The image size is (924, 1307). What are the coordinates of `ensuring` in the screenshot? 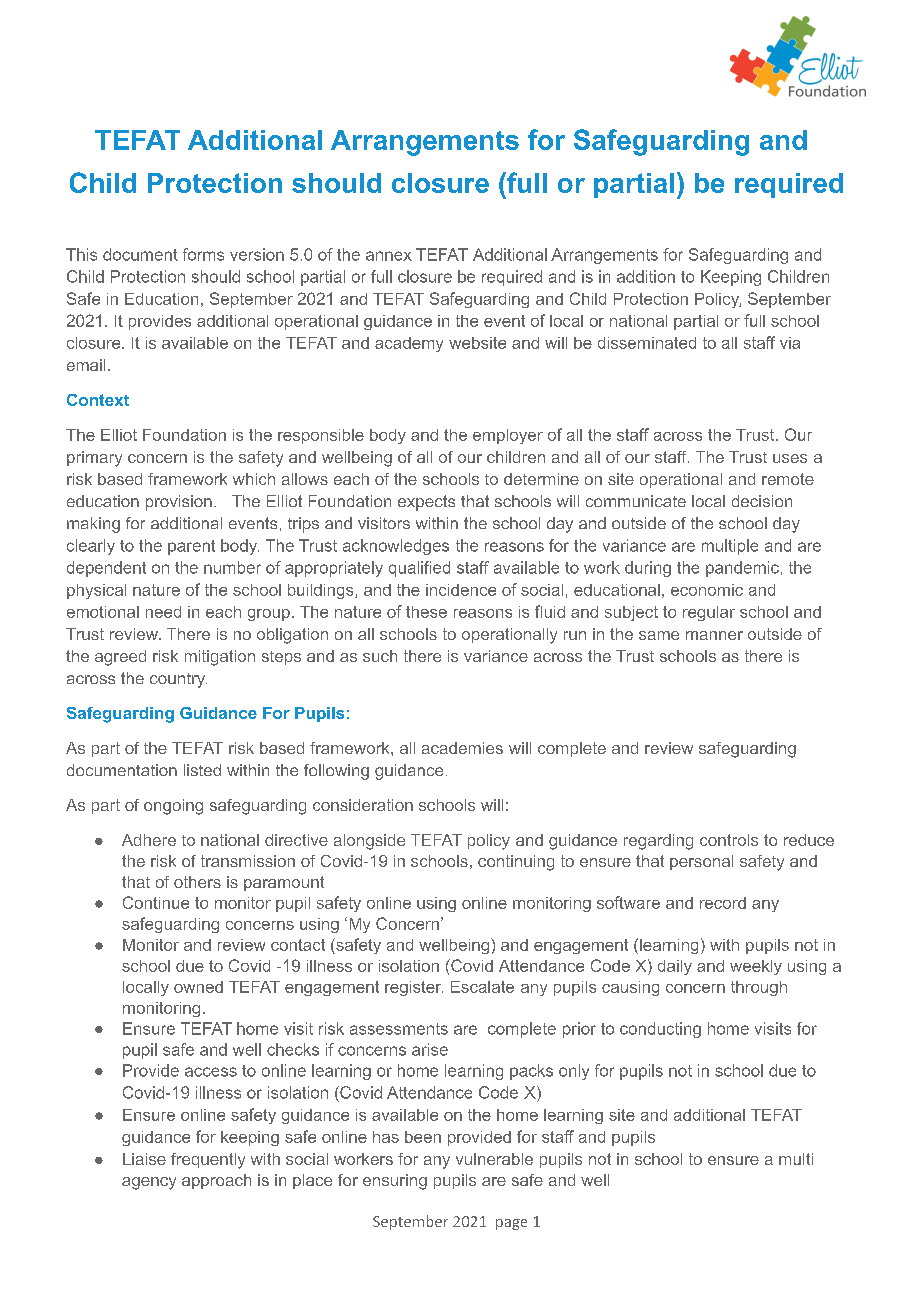 It's located at (395, 1182).
